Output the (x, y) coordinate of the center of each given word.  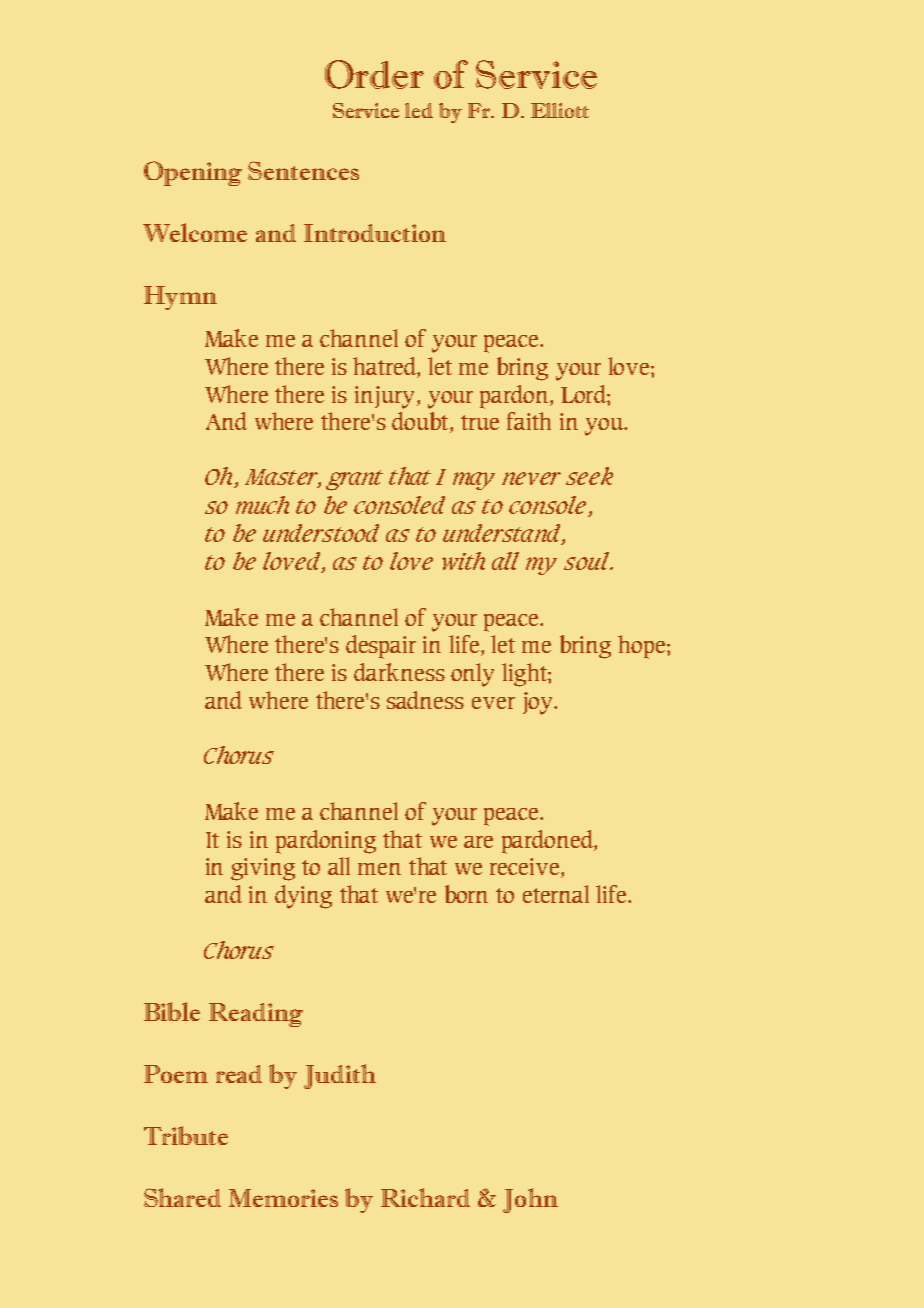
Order (374, 74)
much (262, 505)
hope (643, 647)
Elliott (560, 110)
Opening (193, 173)
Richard (425, 1197)
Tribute (186, 1135)
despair (381, 647)
